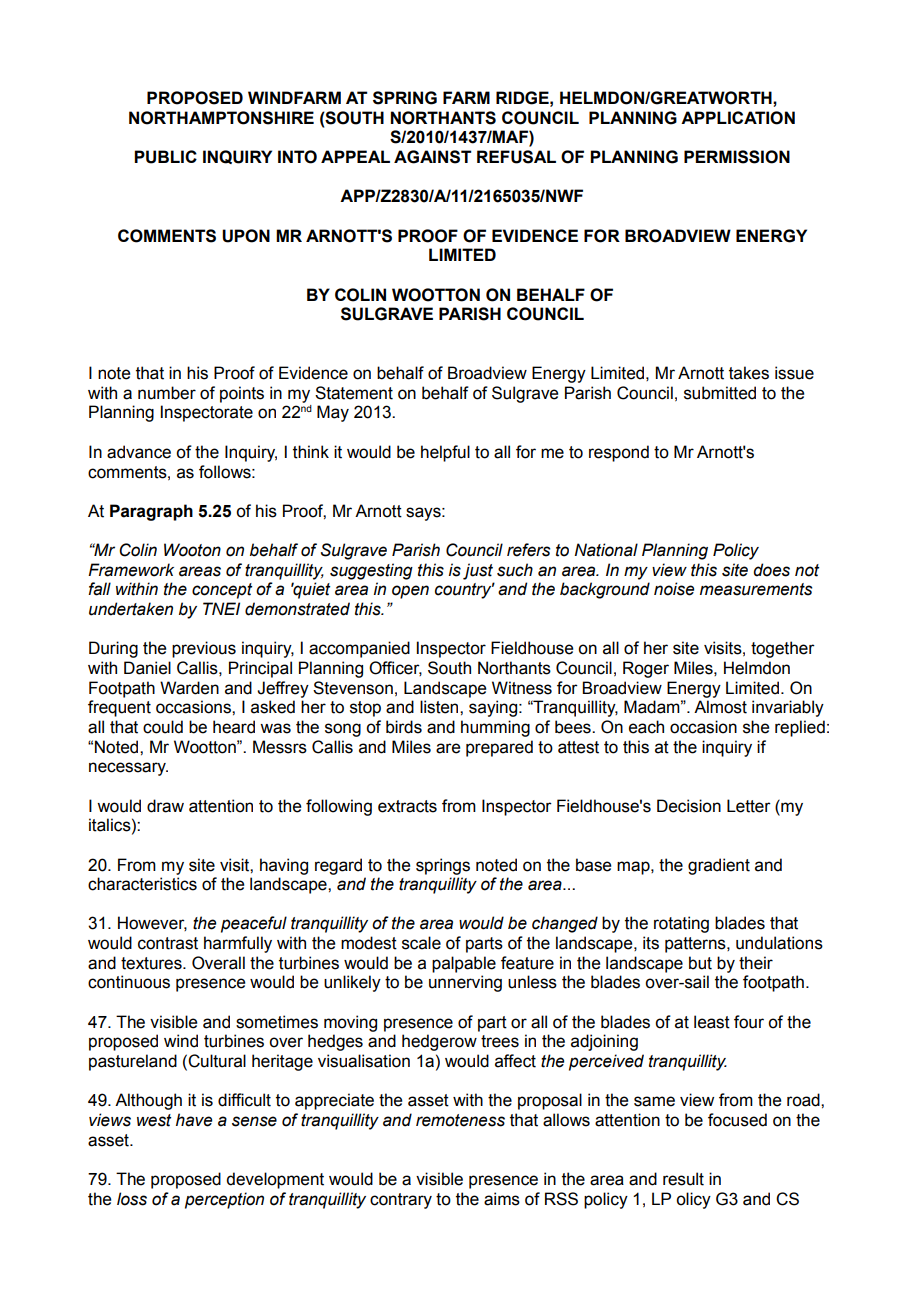 The height and width of the image is (1308, 924). What do you see at coordinates (737, 157) in the image?
I see `PERMISSION` at bounding box center [737, 157].
